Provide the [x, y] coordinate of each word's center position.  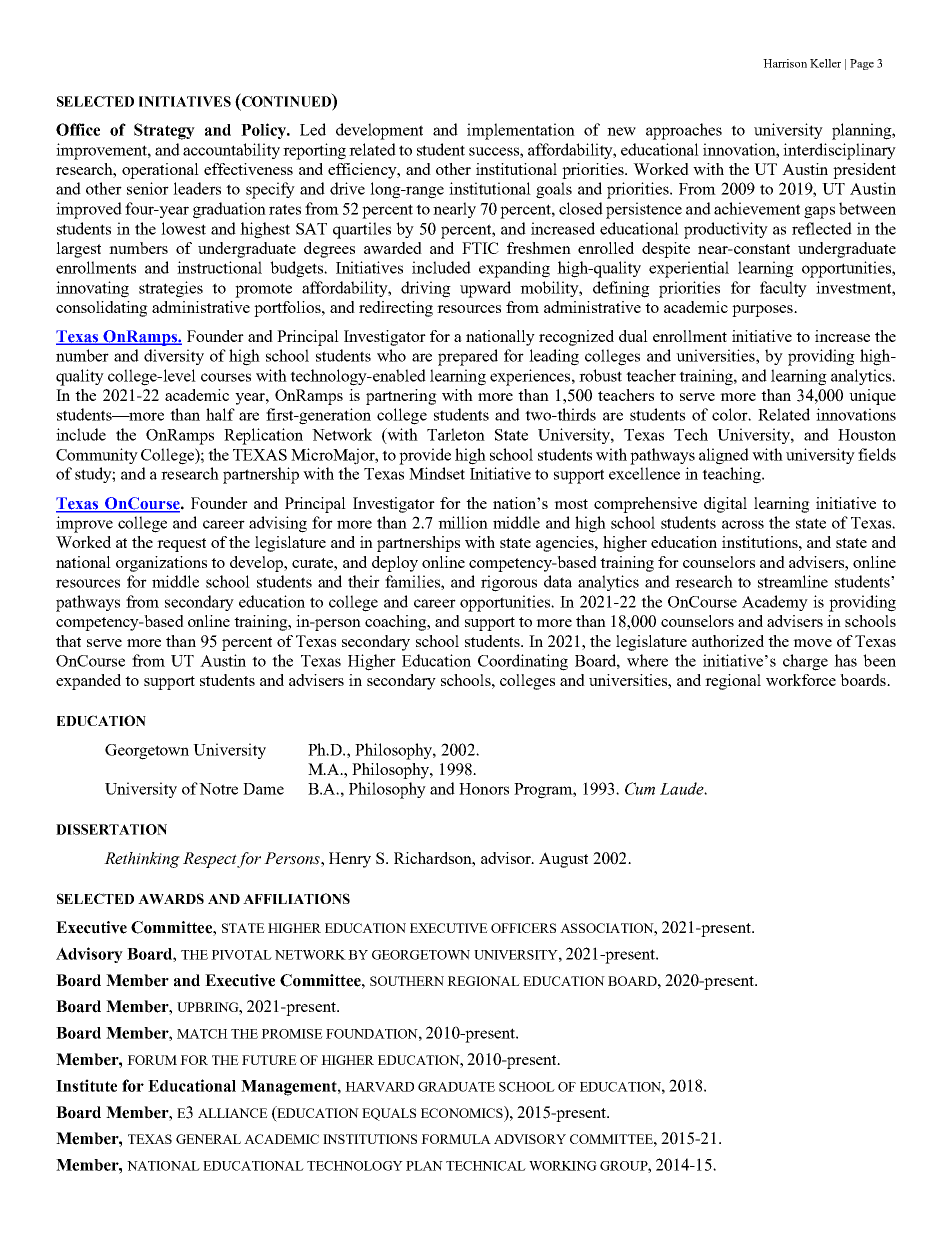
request [181, 545]
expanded [88, 682]
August [563, 860]
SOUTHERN [407, 981]
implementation [521, 131]
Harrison [785, 63]
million [463, 522]
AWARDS [171, 898]
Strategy [164, 131]
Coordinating [523, 662]
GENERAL [208, 1139]
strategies [171, 289]
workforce [801, 680]
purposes [763, 311]
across [743, 524]
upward [485, 289]
